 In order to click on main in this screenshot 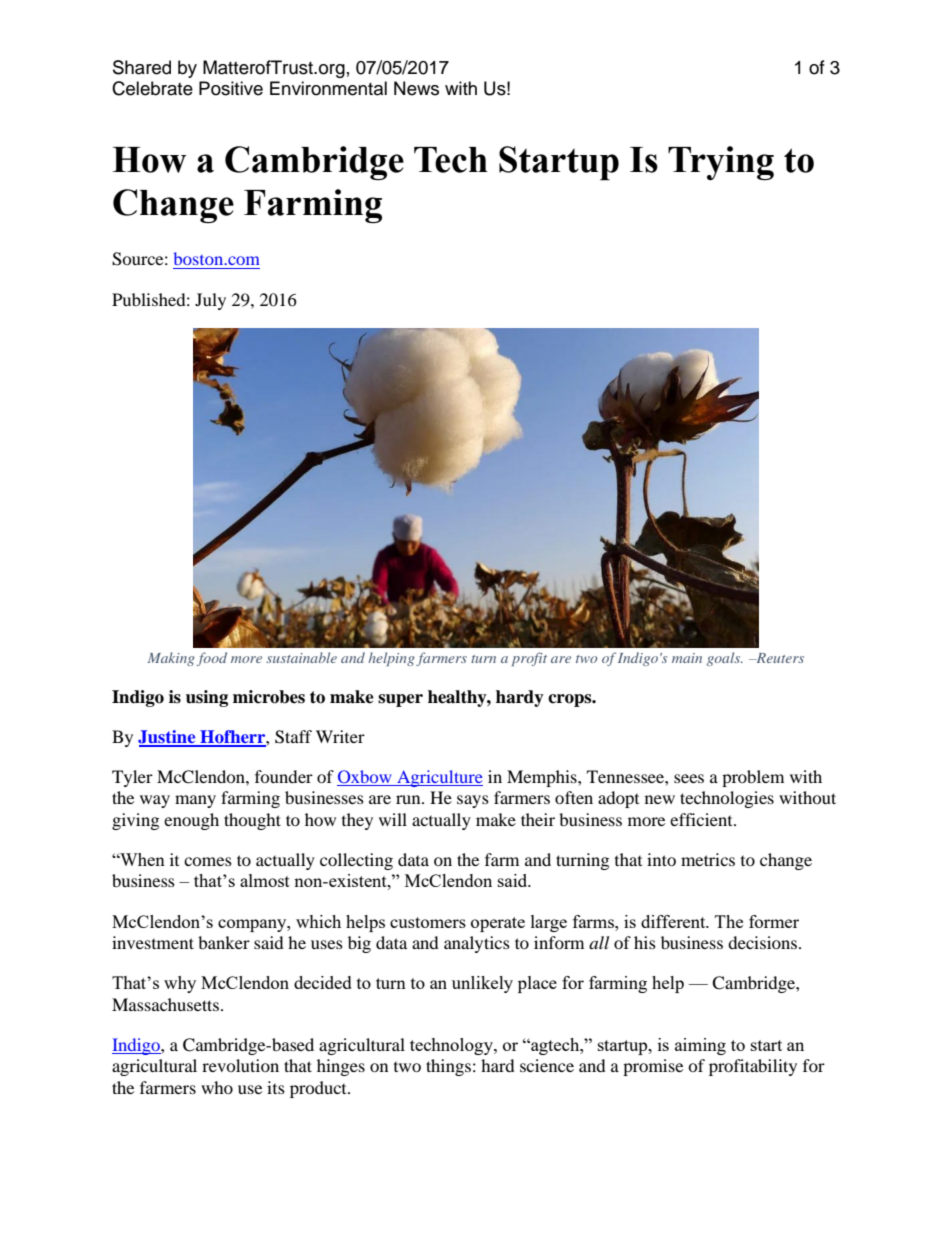, I will do `click(687, 658)`.
